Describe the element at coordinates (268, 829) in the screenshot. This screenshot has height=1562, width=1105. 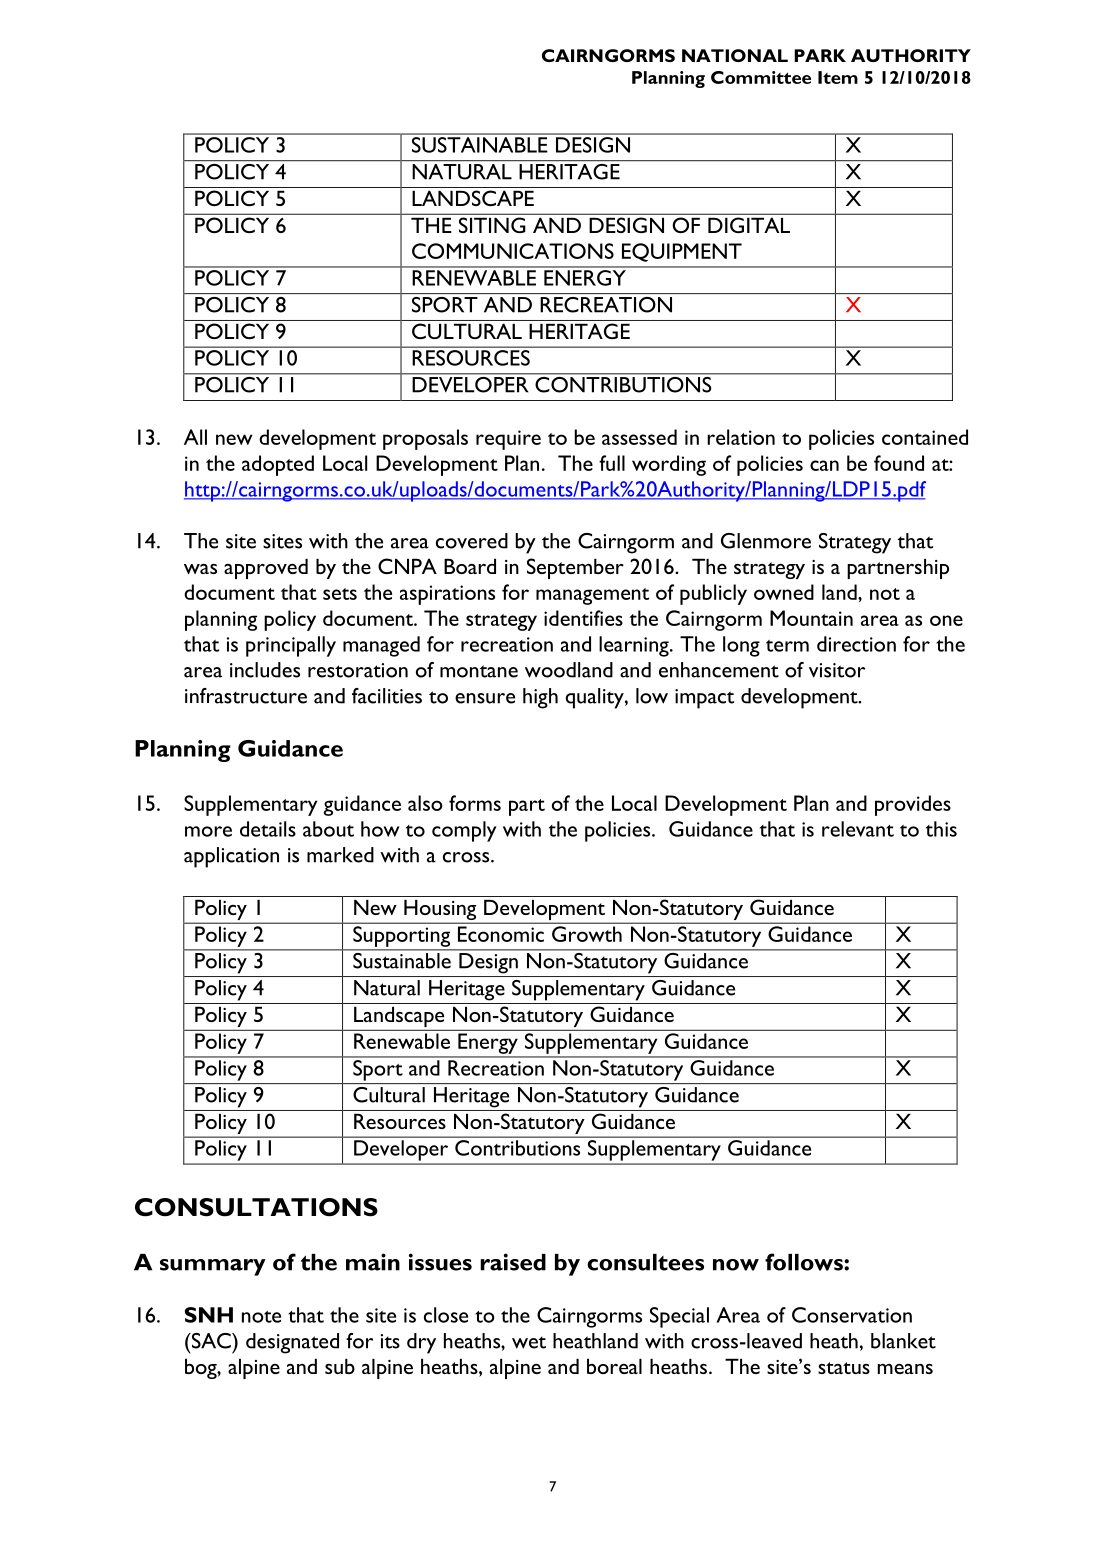
I see `details` at that location.
